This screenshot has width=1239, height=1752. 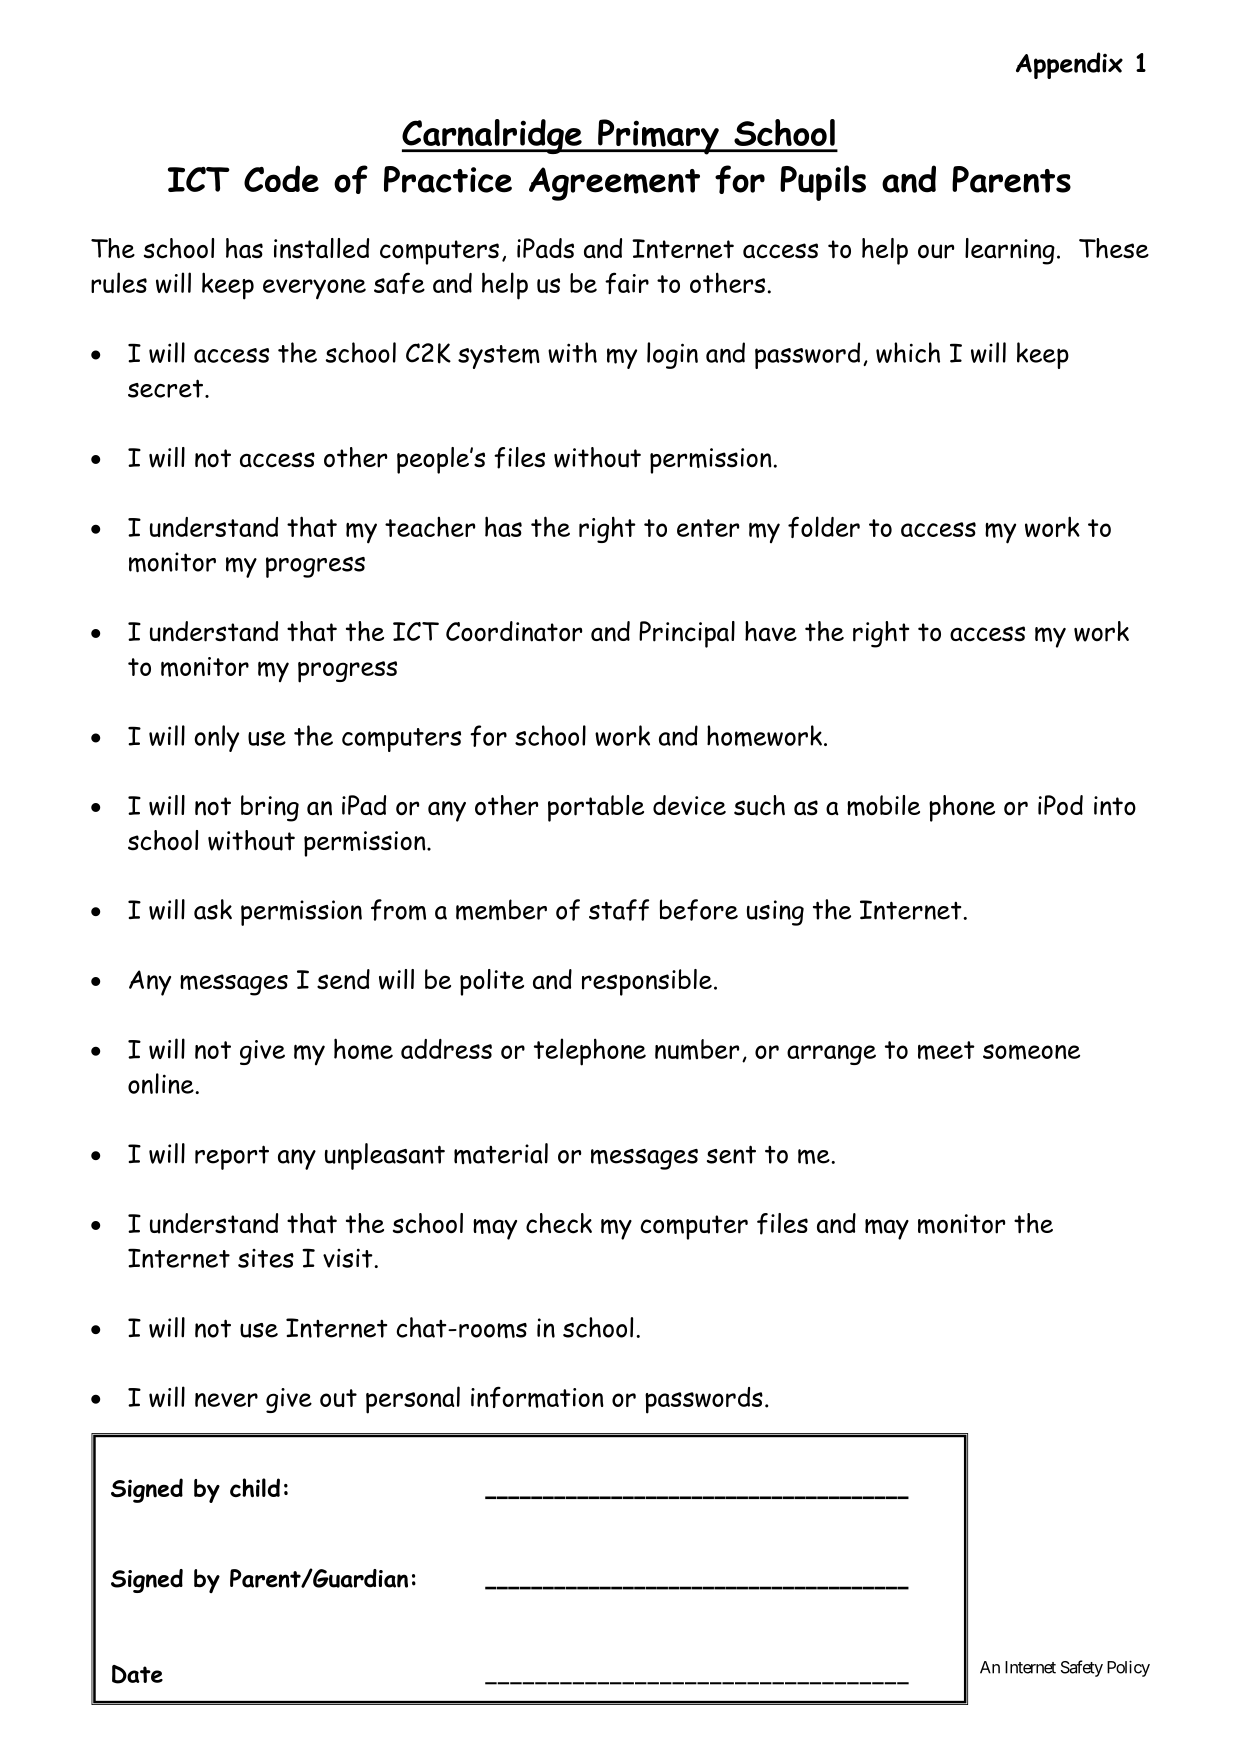 What do you see at coordinates (1069, 65) in the screenshot?
I see `Appendix` at bounding box center [1069, 65].
